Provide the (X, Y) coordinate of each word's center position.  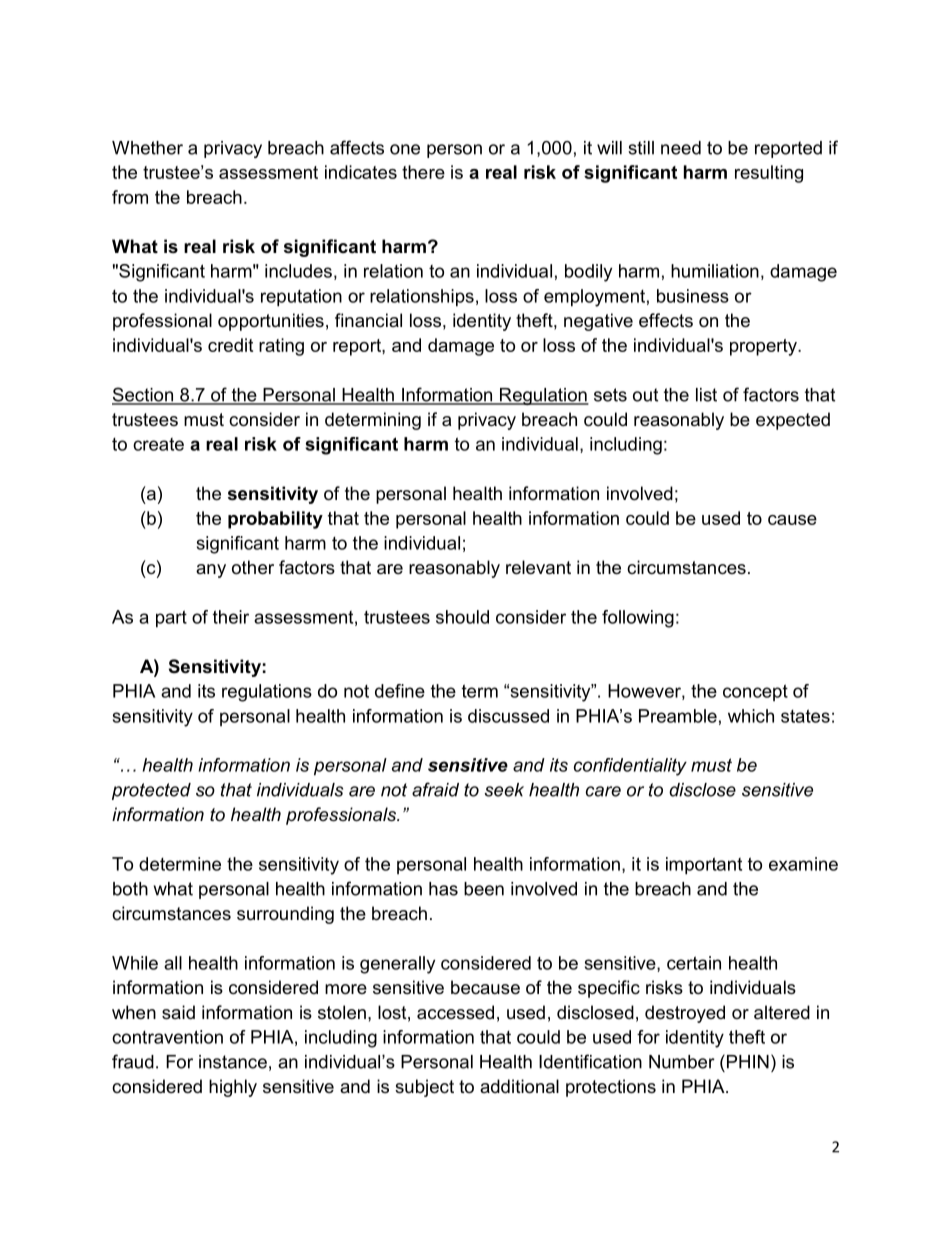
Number (682, 1062)
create (158, 444)
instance (233, 1062)
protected (151, 791)
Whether (147, 148)
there (423, 172)
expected (793, 421)
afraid (435, 789)
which (751, 716)
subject (424, 1088)
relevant (538, 567)
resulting (769, 174)
